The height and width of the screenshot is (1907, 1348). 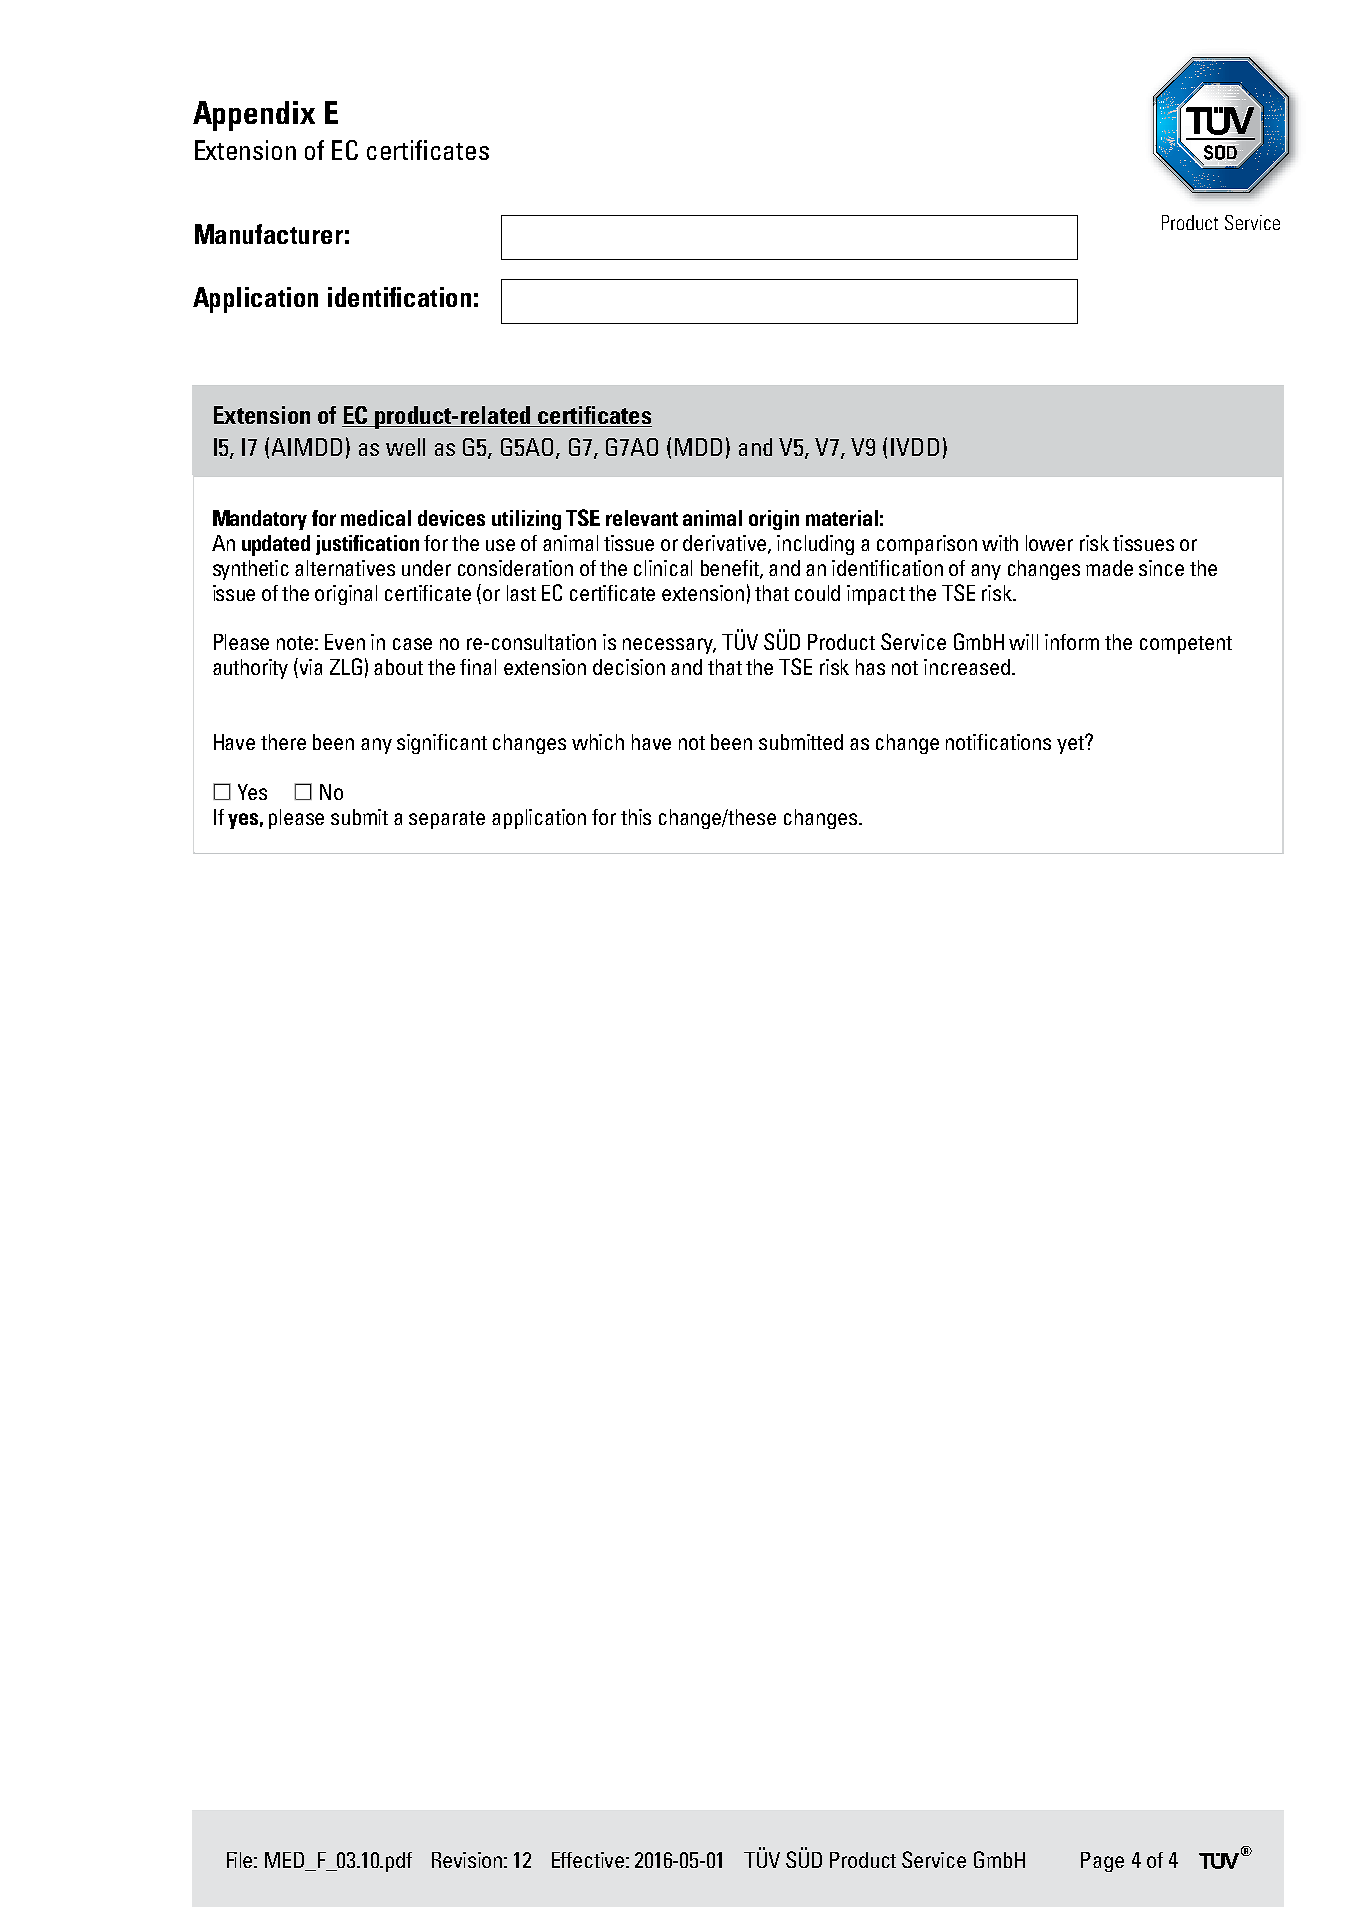 I want to click on lower, so click(x=1049, y=543).
